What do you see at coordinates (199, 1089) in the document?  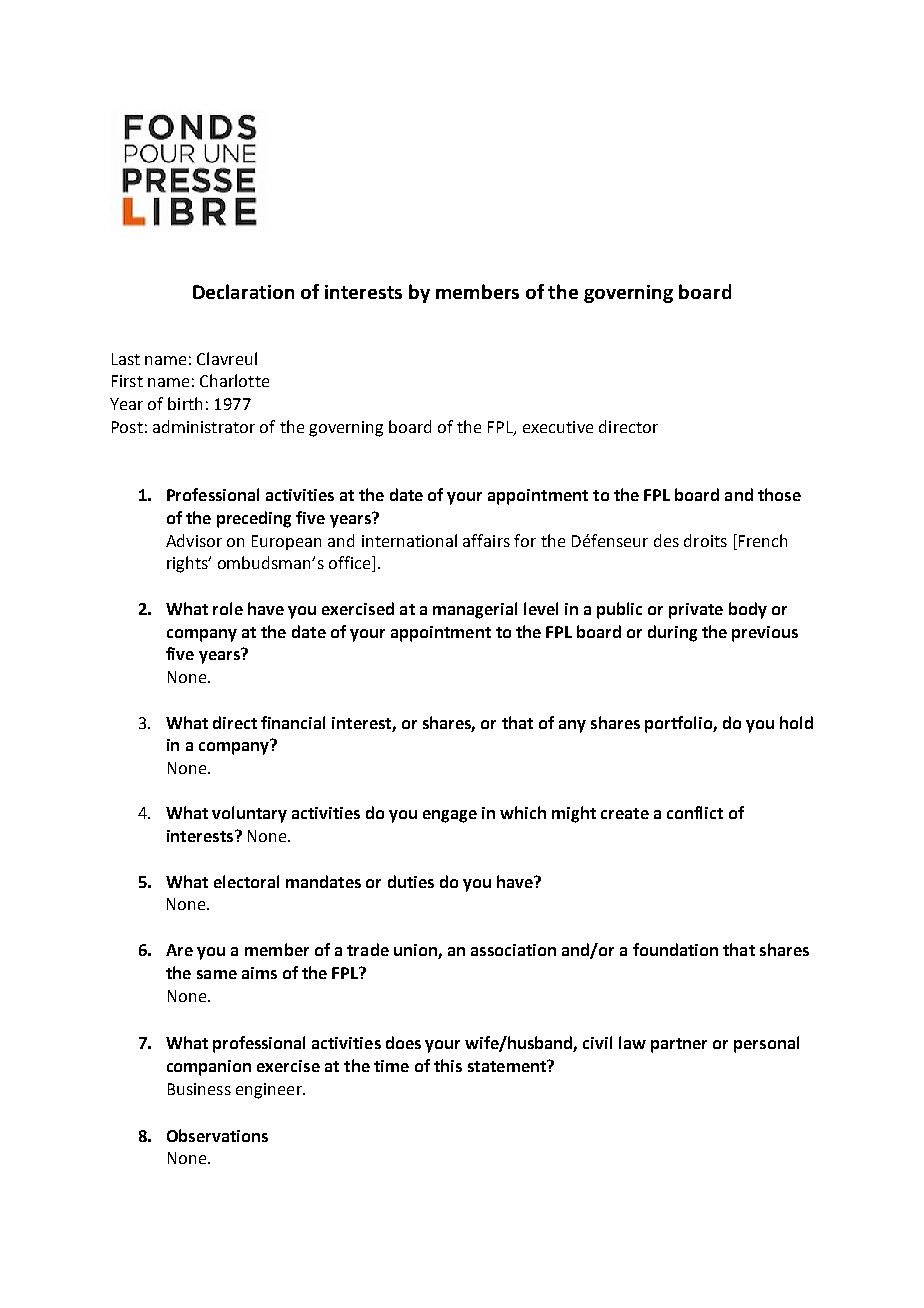 I see `Business` at bounding box center [199, 1089].
